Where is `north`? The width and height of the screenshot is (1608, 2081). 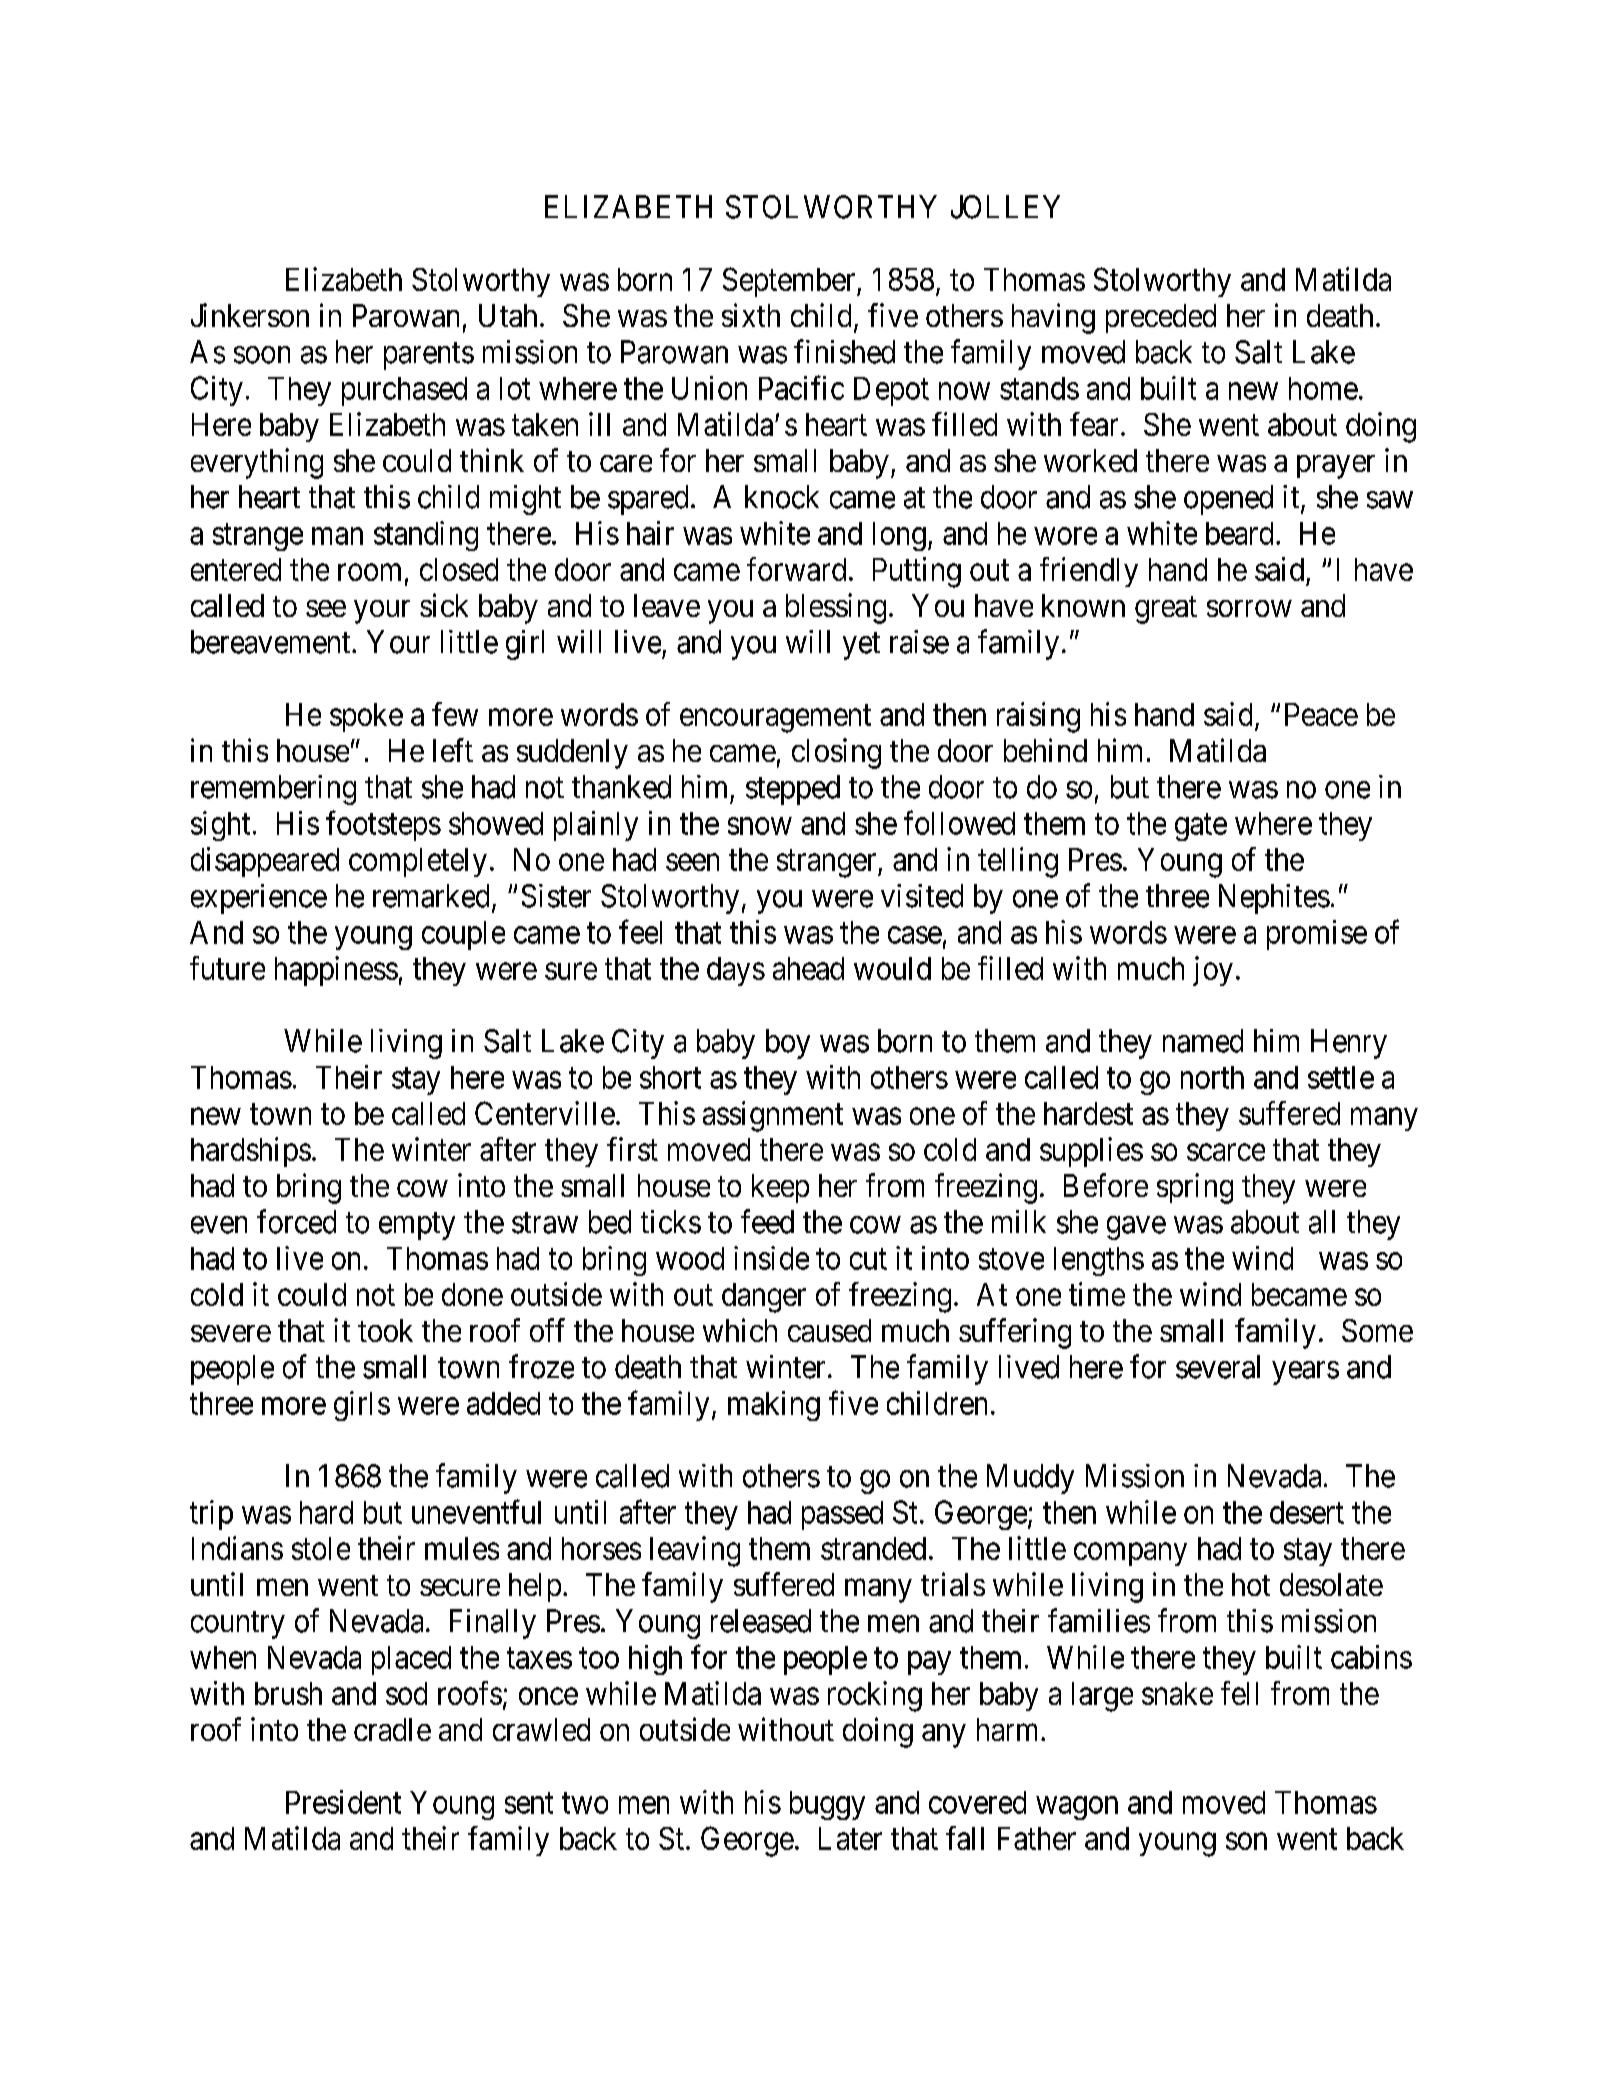 north is located at coordinates (1212, 1077).
